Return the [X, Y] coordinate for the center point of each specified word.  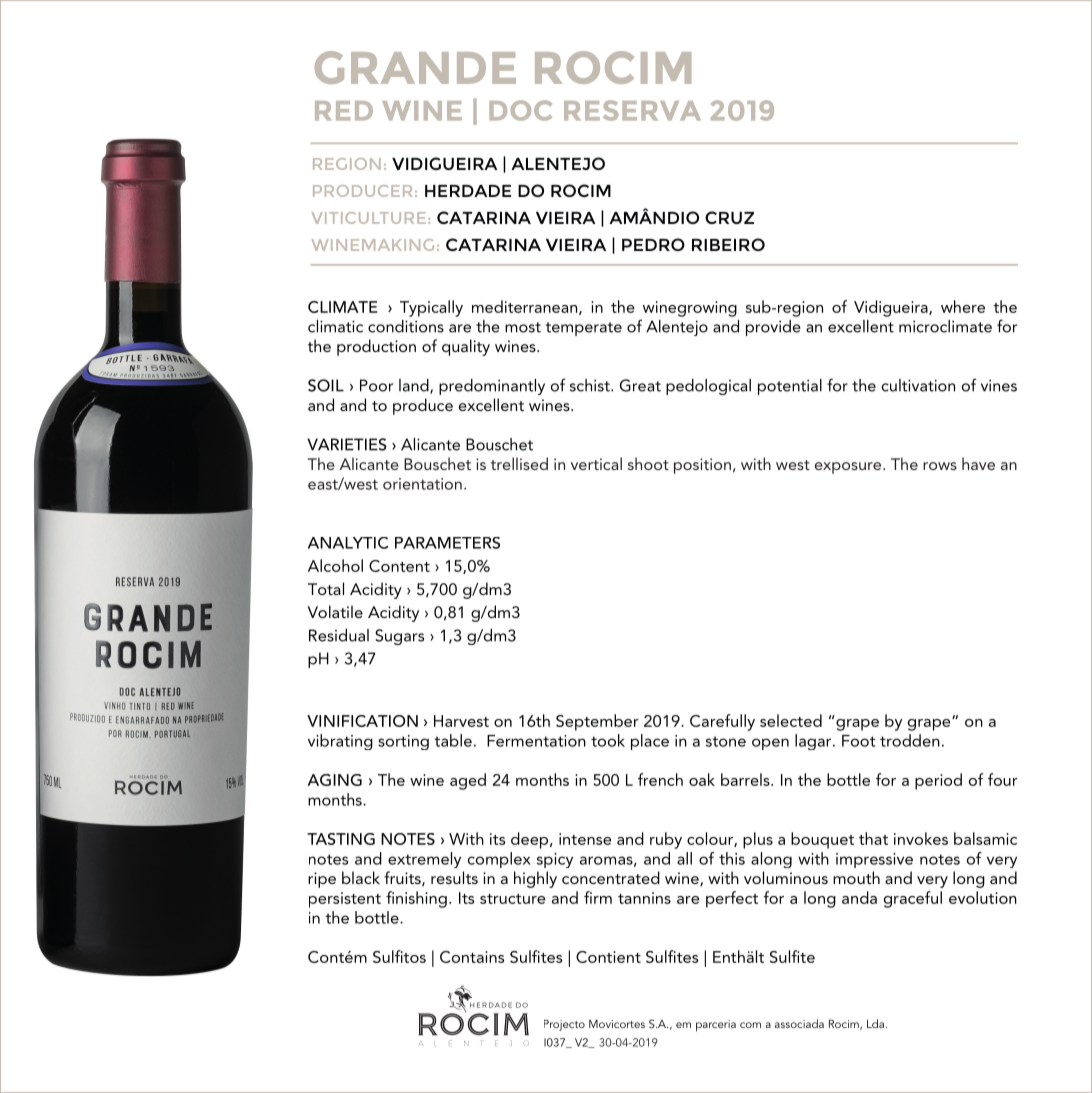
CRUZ [729, 217]
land [415, 386]
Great [640, 385]
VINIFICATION [362, 721]
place [650, 742]
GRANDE [415, 67]
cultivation [918, 385]
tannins [644, 898]
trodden [910, 740]
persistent [345, 900]
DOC [520, 110]
